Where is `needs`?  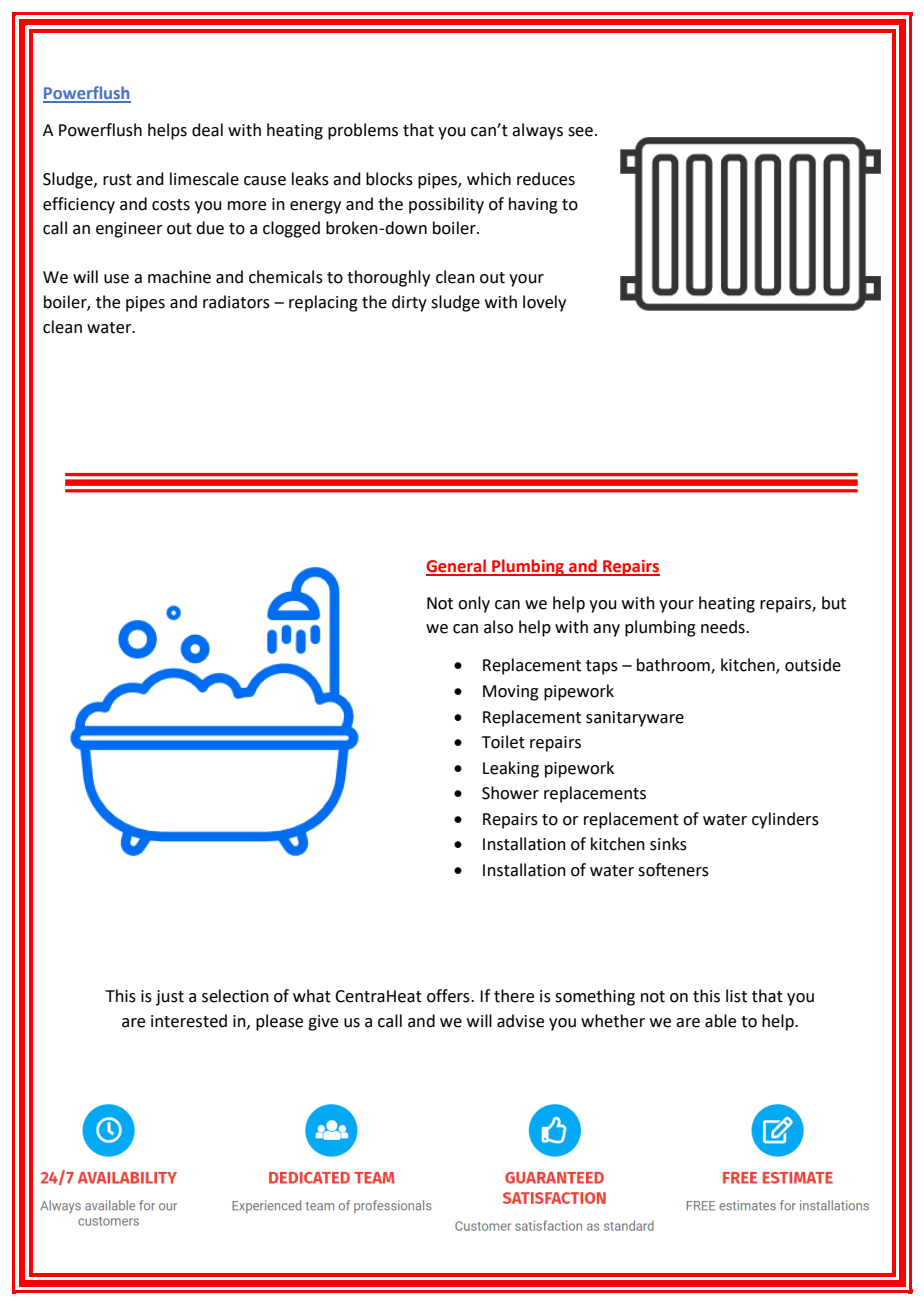
needs is located at coordinates (724, 627).
